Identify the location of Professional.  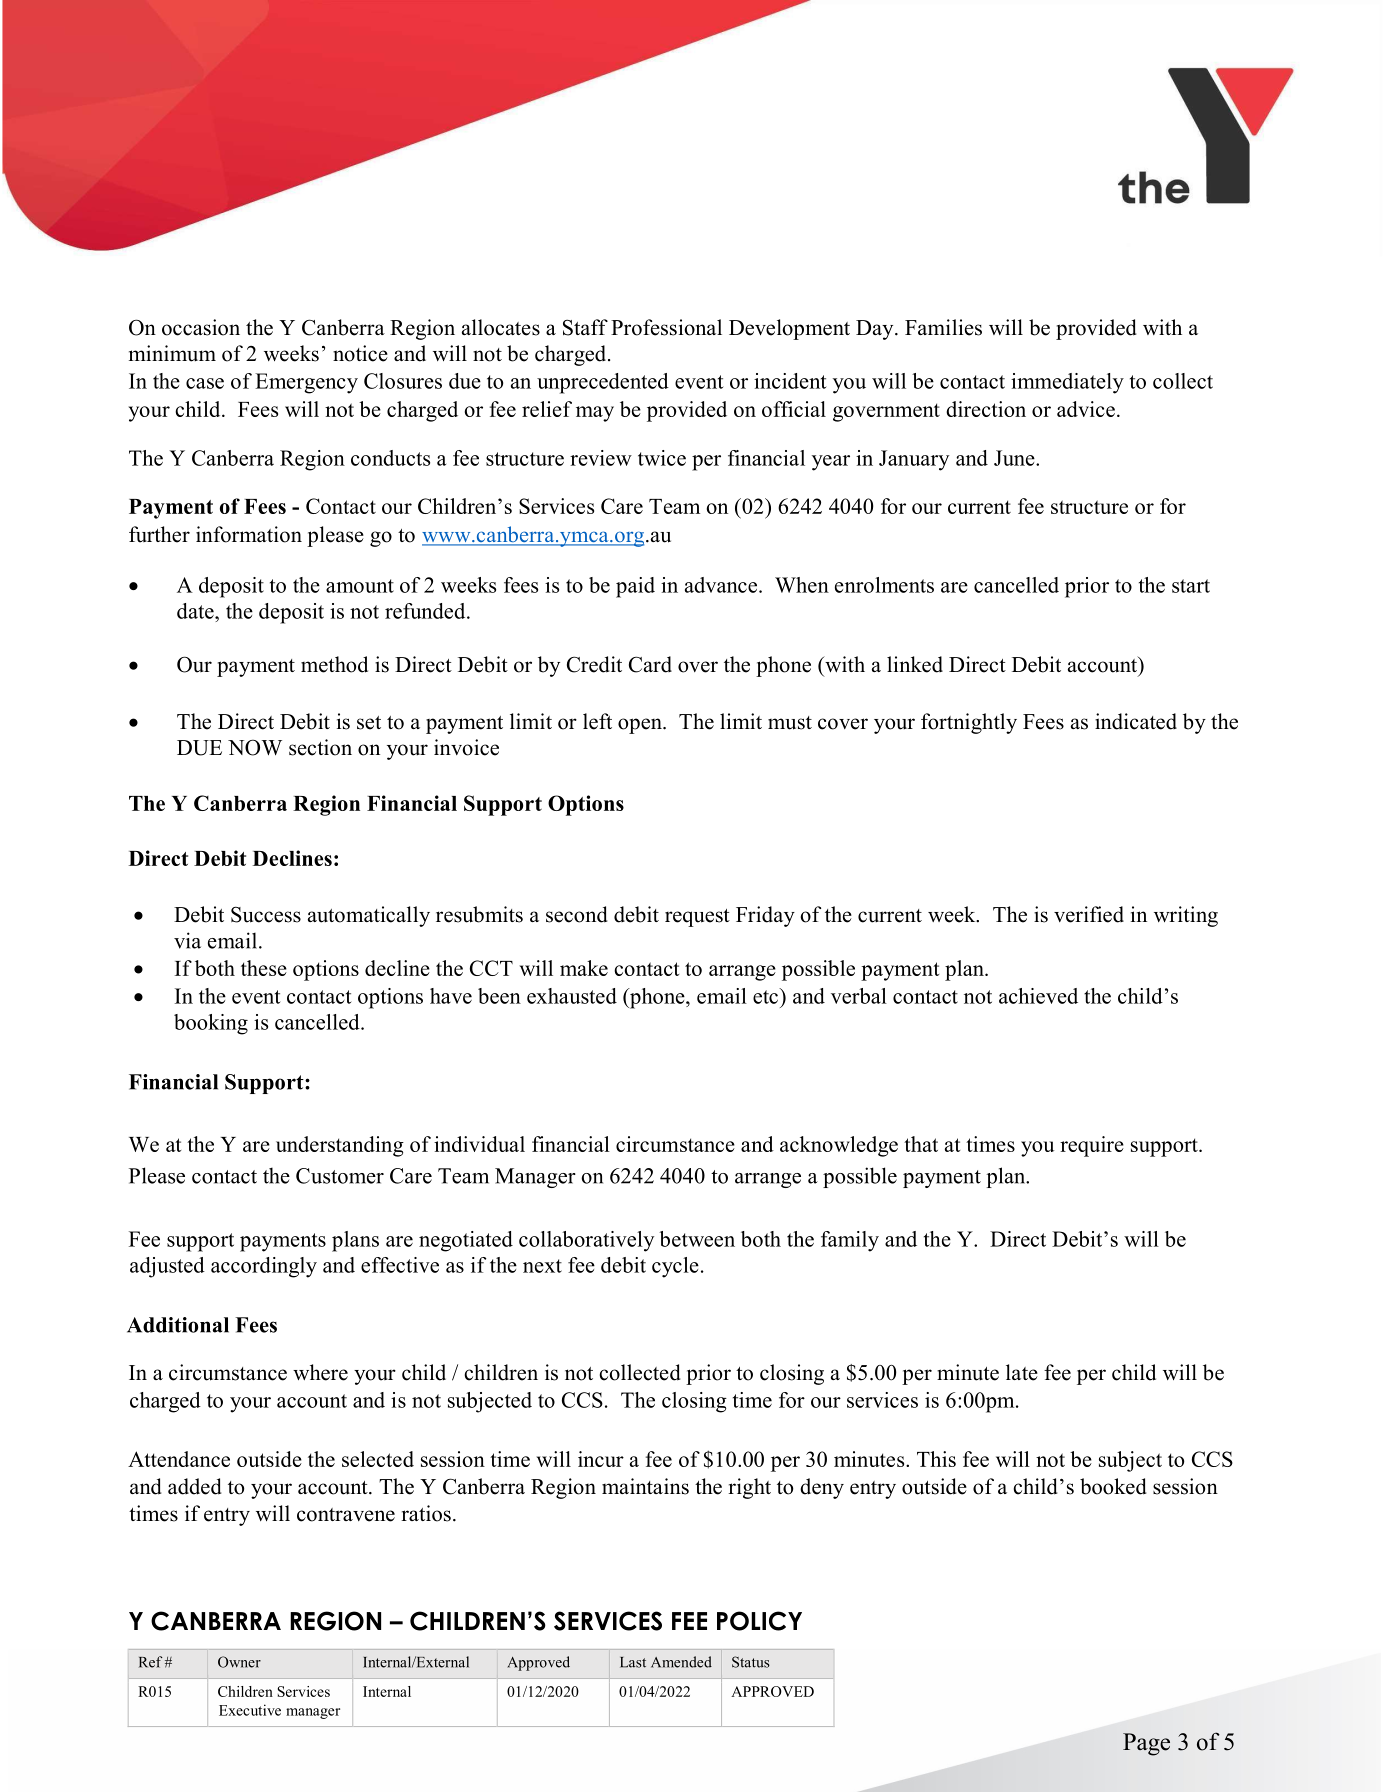
(666, 327).
